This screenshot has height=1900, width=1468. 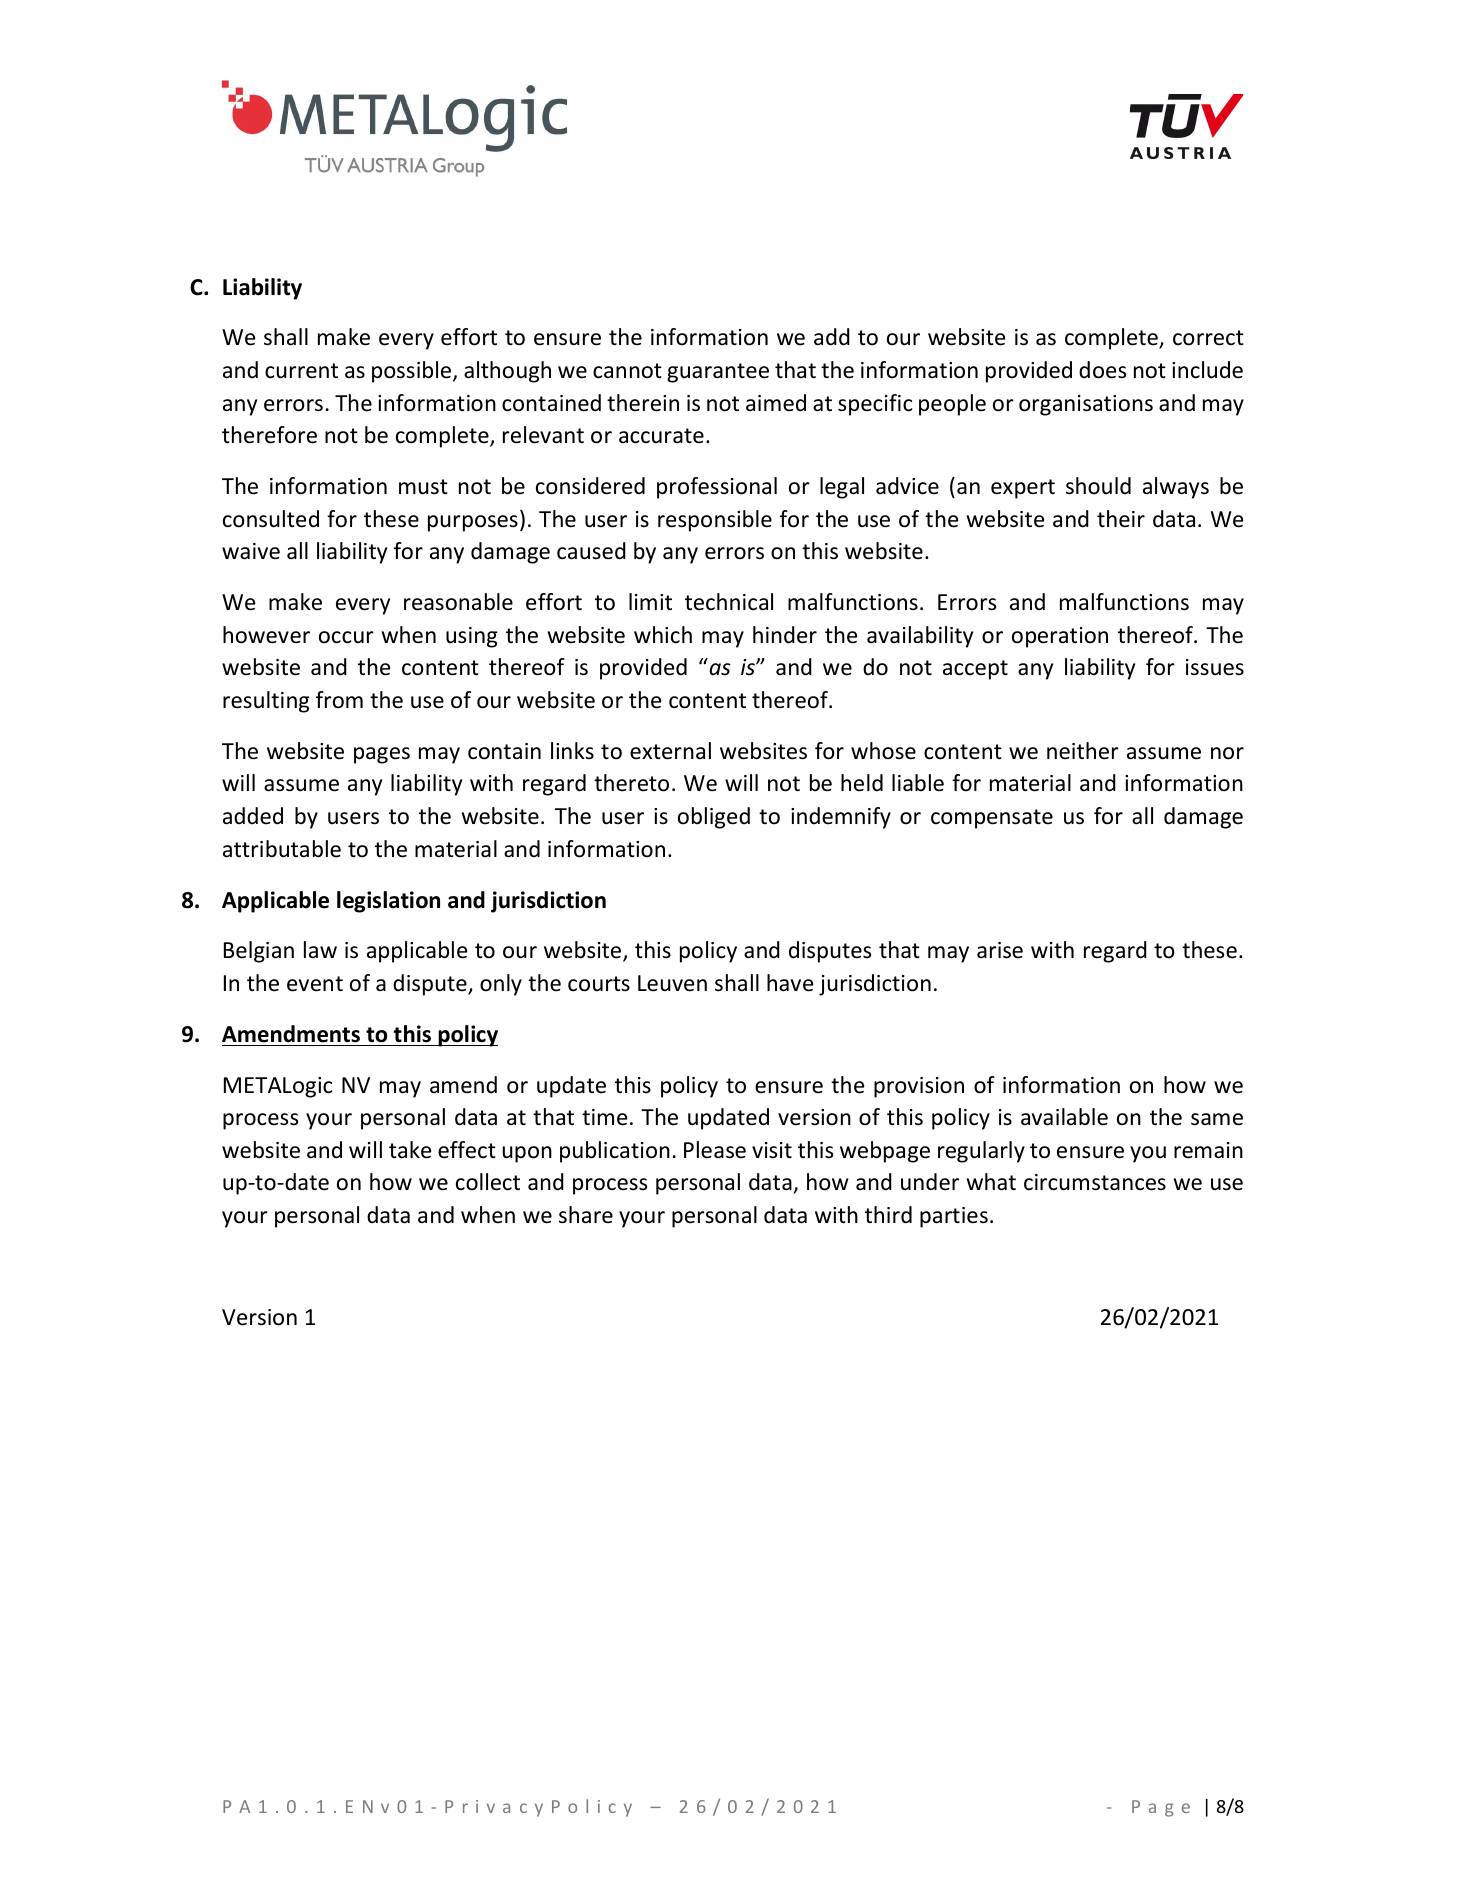 What do you see at coordinates (382, 755) in the screenshot?
I see `pages` at bounding box center [382, 755].
